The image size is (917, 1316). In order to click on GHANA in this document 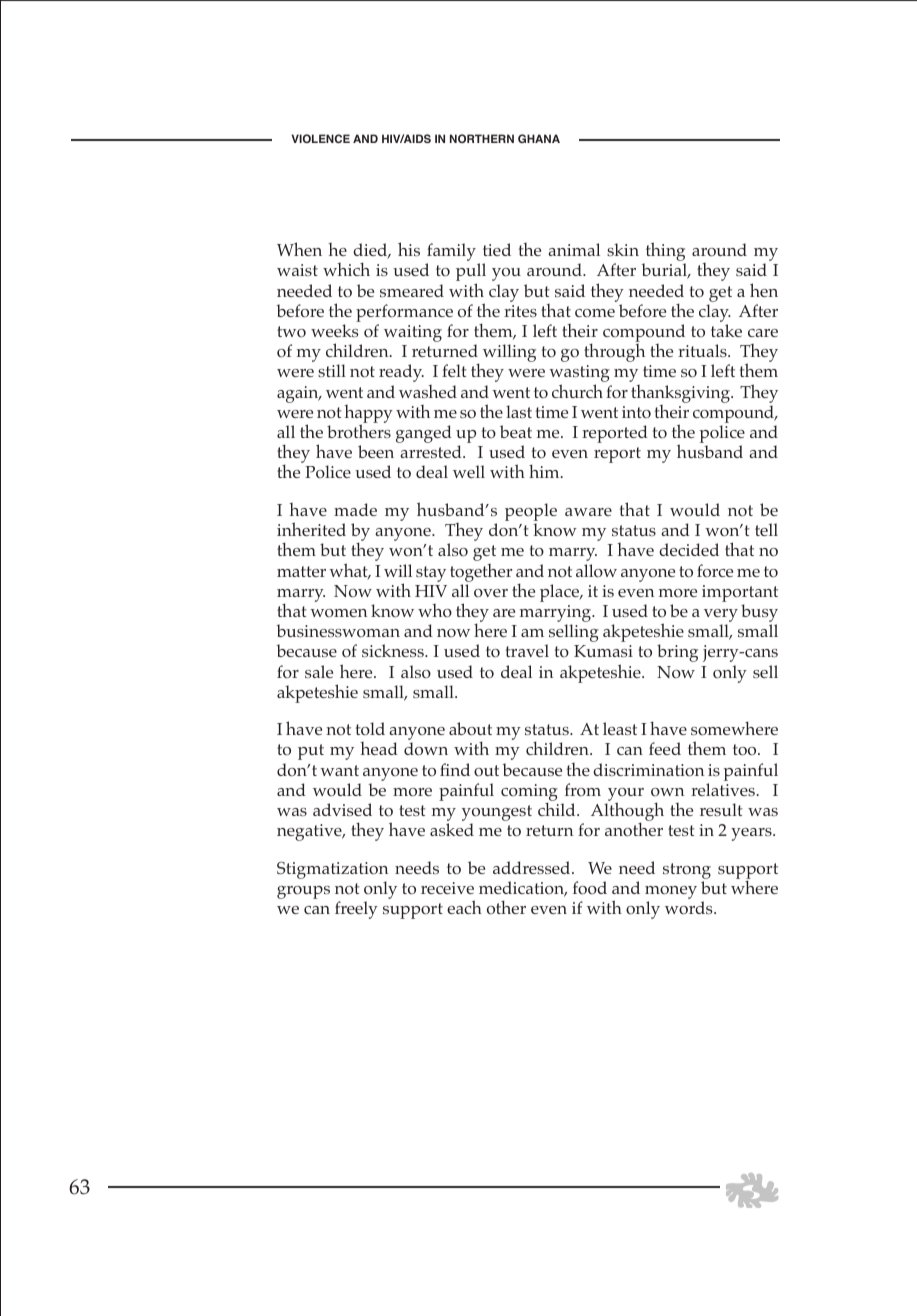, I will do `click(539, 138)`.
